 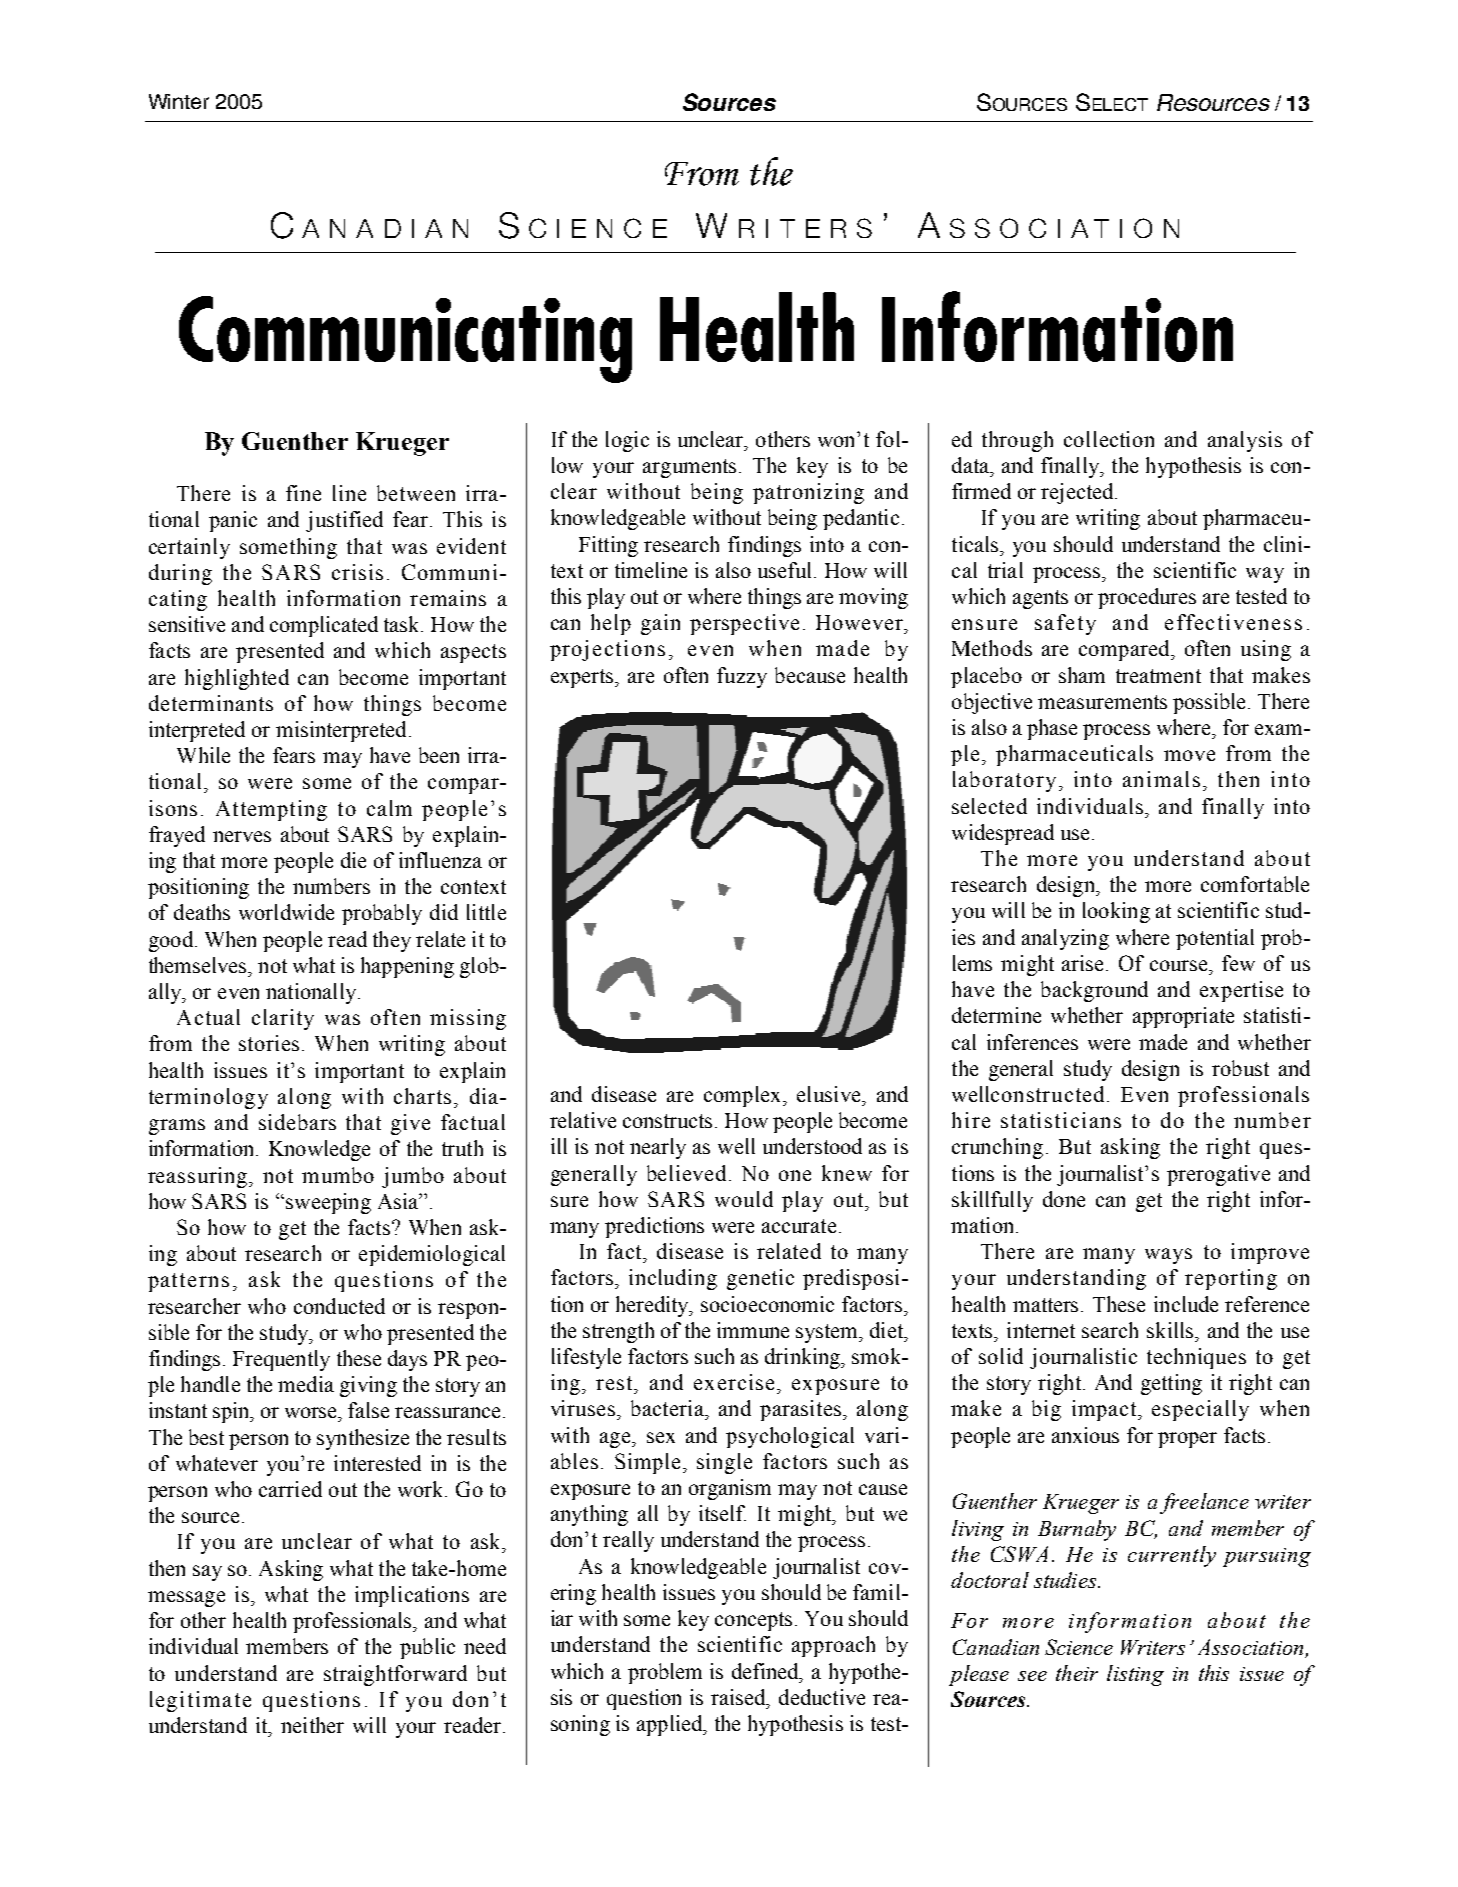 What do you see at coordinates (1218, 1175) in the screenshot?
I see `prerogative` at bounding box center [1218, 1175].
